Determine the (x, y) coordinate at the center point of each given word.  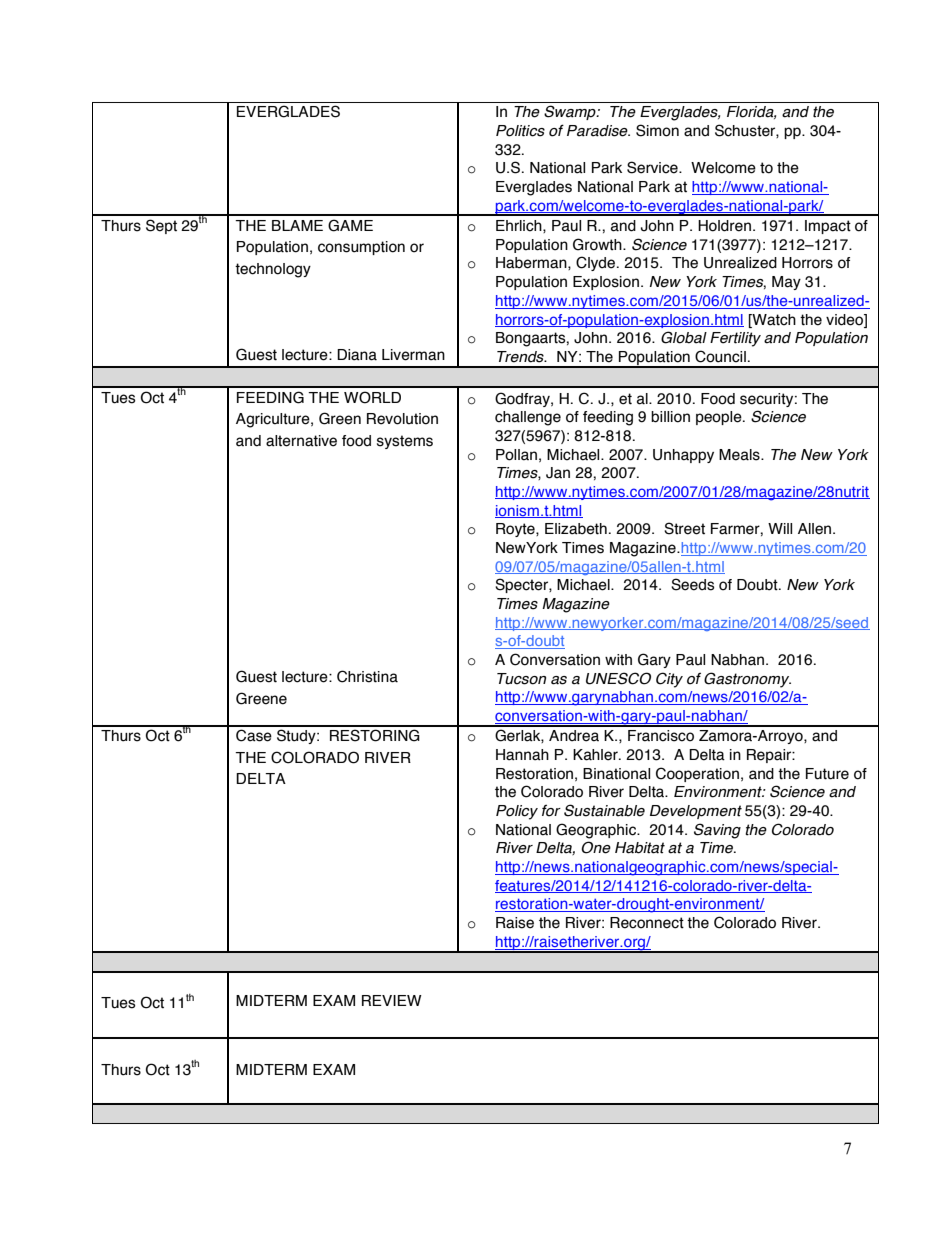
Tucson (521, 679)
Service (653, 167)
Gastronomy (747, 680)
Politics (520, 131)
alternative (301, 441)
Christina (367, 676)
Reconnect (647, 923)
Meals (740, 455)
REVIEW (392, 1000)
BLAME (297, 225)
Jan (558, 473)
